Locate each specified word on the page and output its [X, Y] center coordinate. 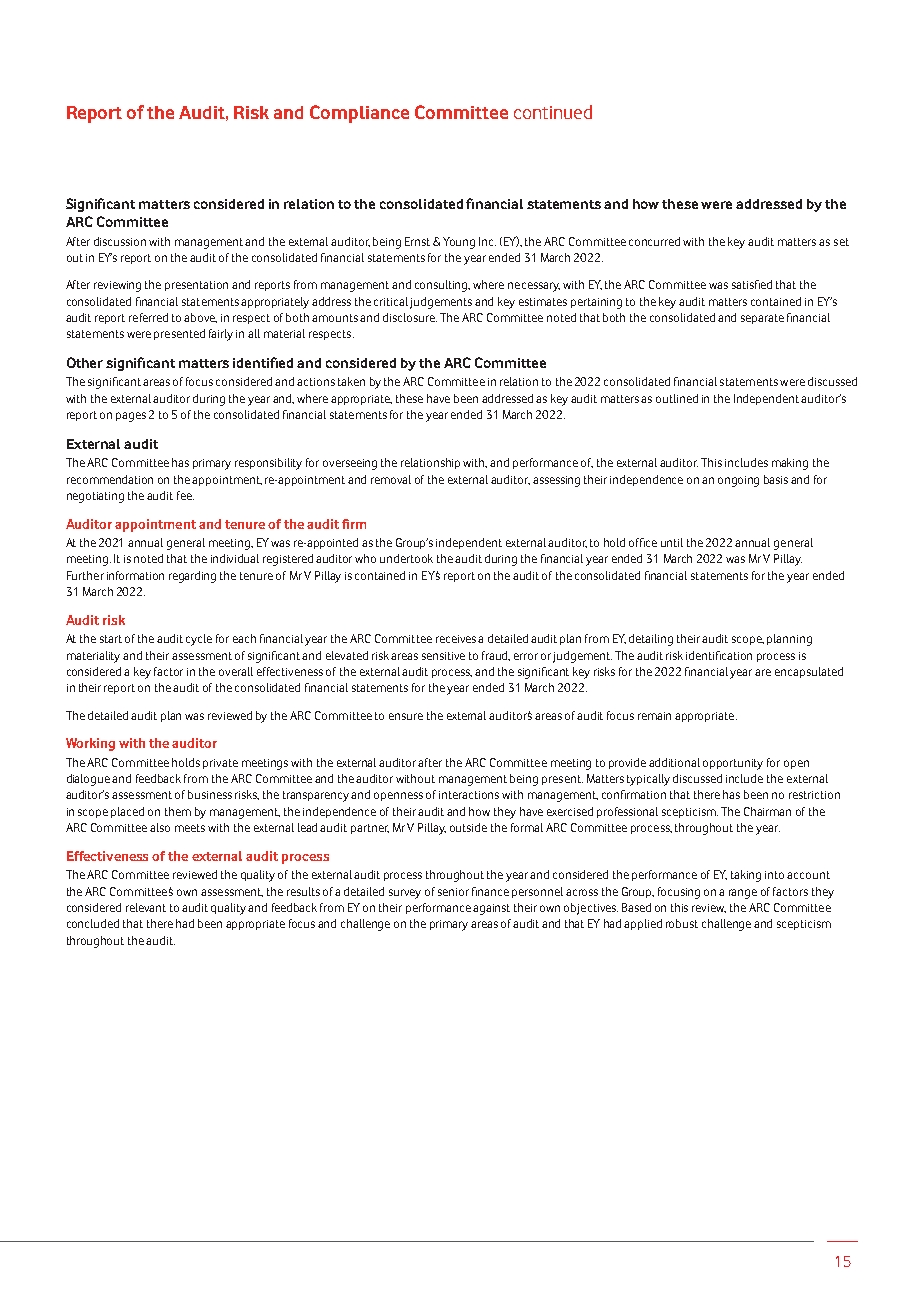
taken [351, 381]
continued [553, 112]
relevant [146, 907]
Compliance [359, 114]
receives [457, 639]
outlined [677, 398]
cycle [199, 640]
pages [131, 417]
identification [719, 655]
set [841, 242]
